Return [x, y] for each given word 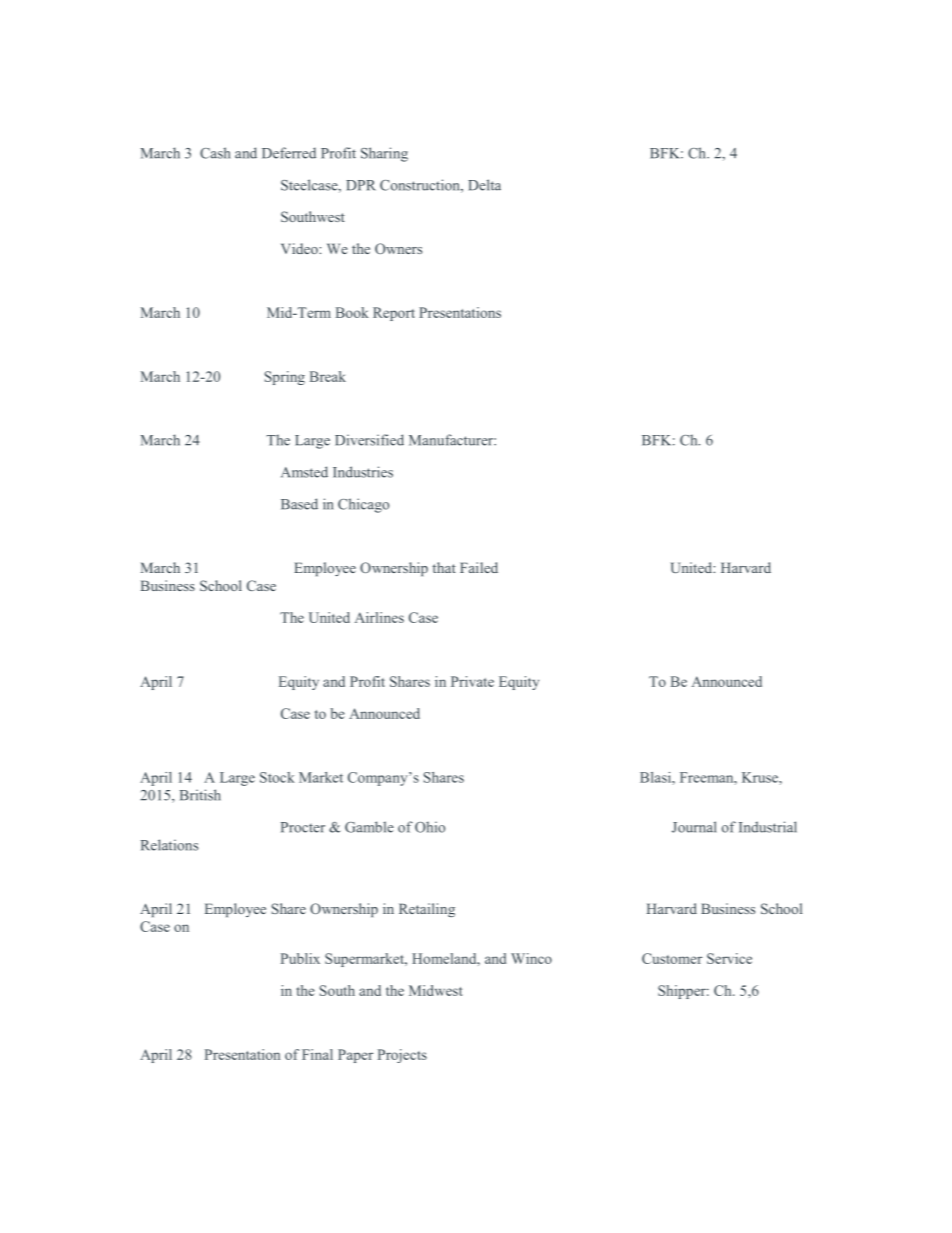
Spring [285, 378]
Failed [479, 567]
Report [394, 314]
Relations [169, 845]
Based [299, 504]
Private [472, 681]
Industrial [768, 827]
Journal [694, 827]
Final [317, 1054]
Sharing [384, 154]
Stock [277, 777]
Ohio [430, 827]
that [444, 567]
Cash [215, 153]
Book [352, 312]
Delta [484, 185]
